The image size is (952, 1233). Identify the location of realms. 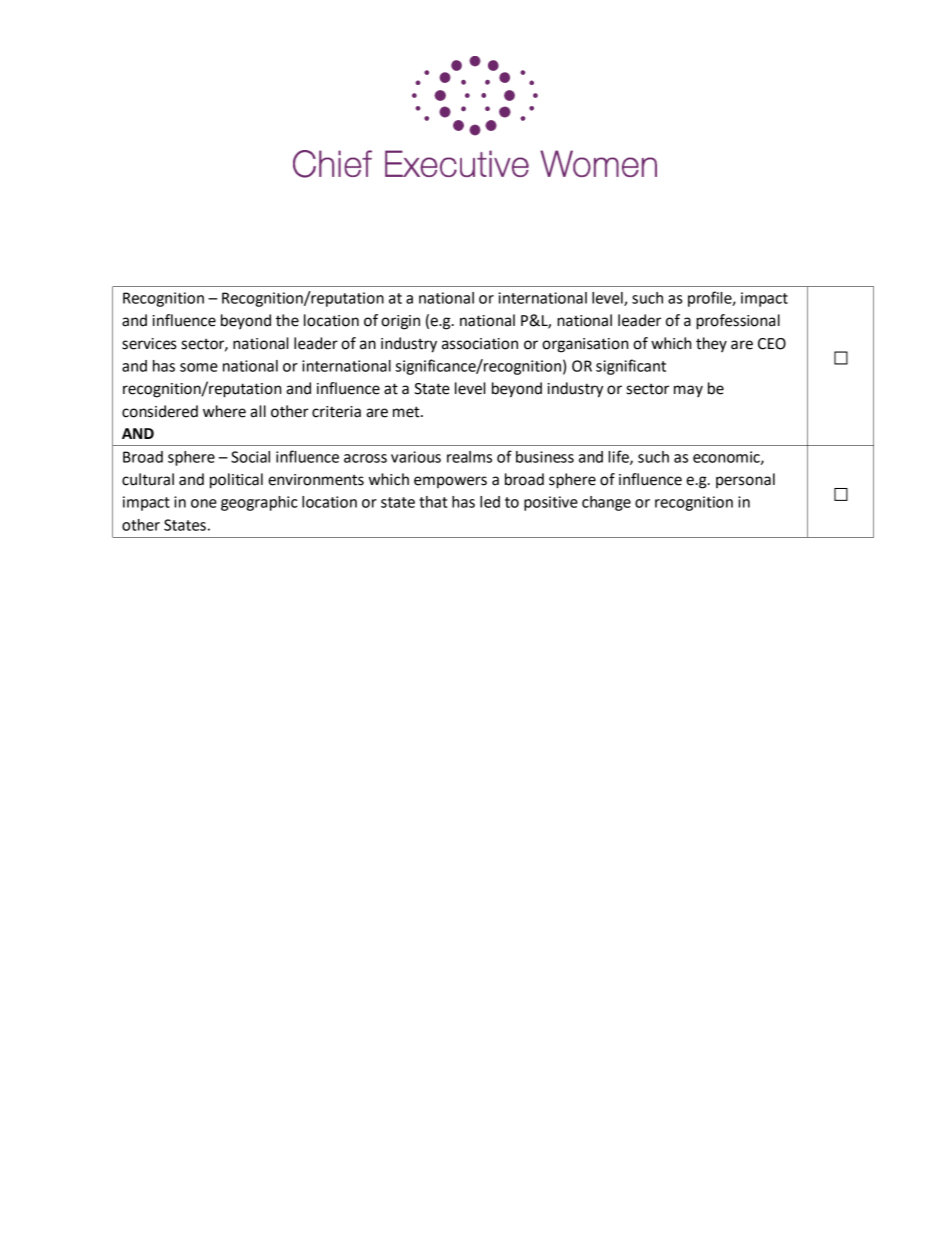
(469, 457).
